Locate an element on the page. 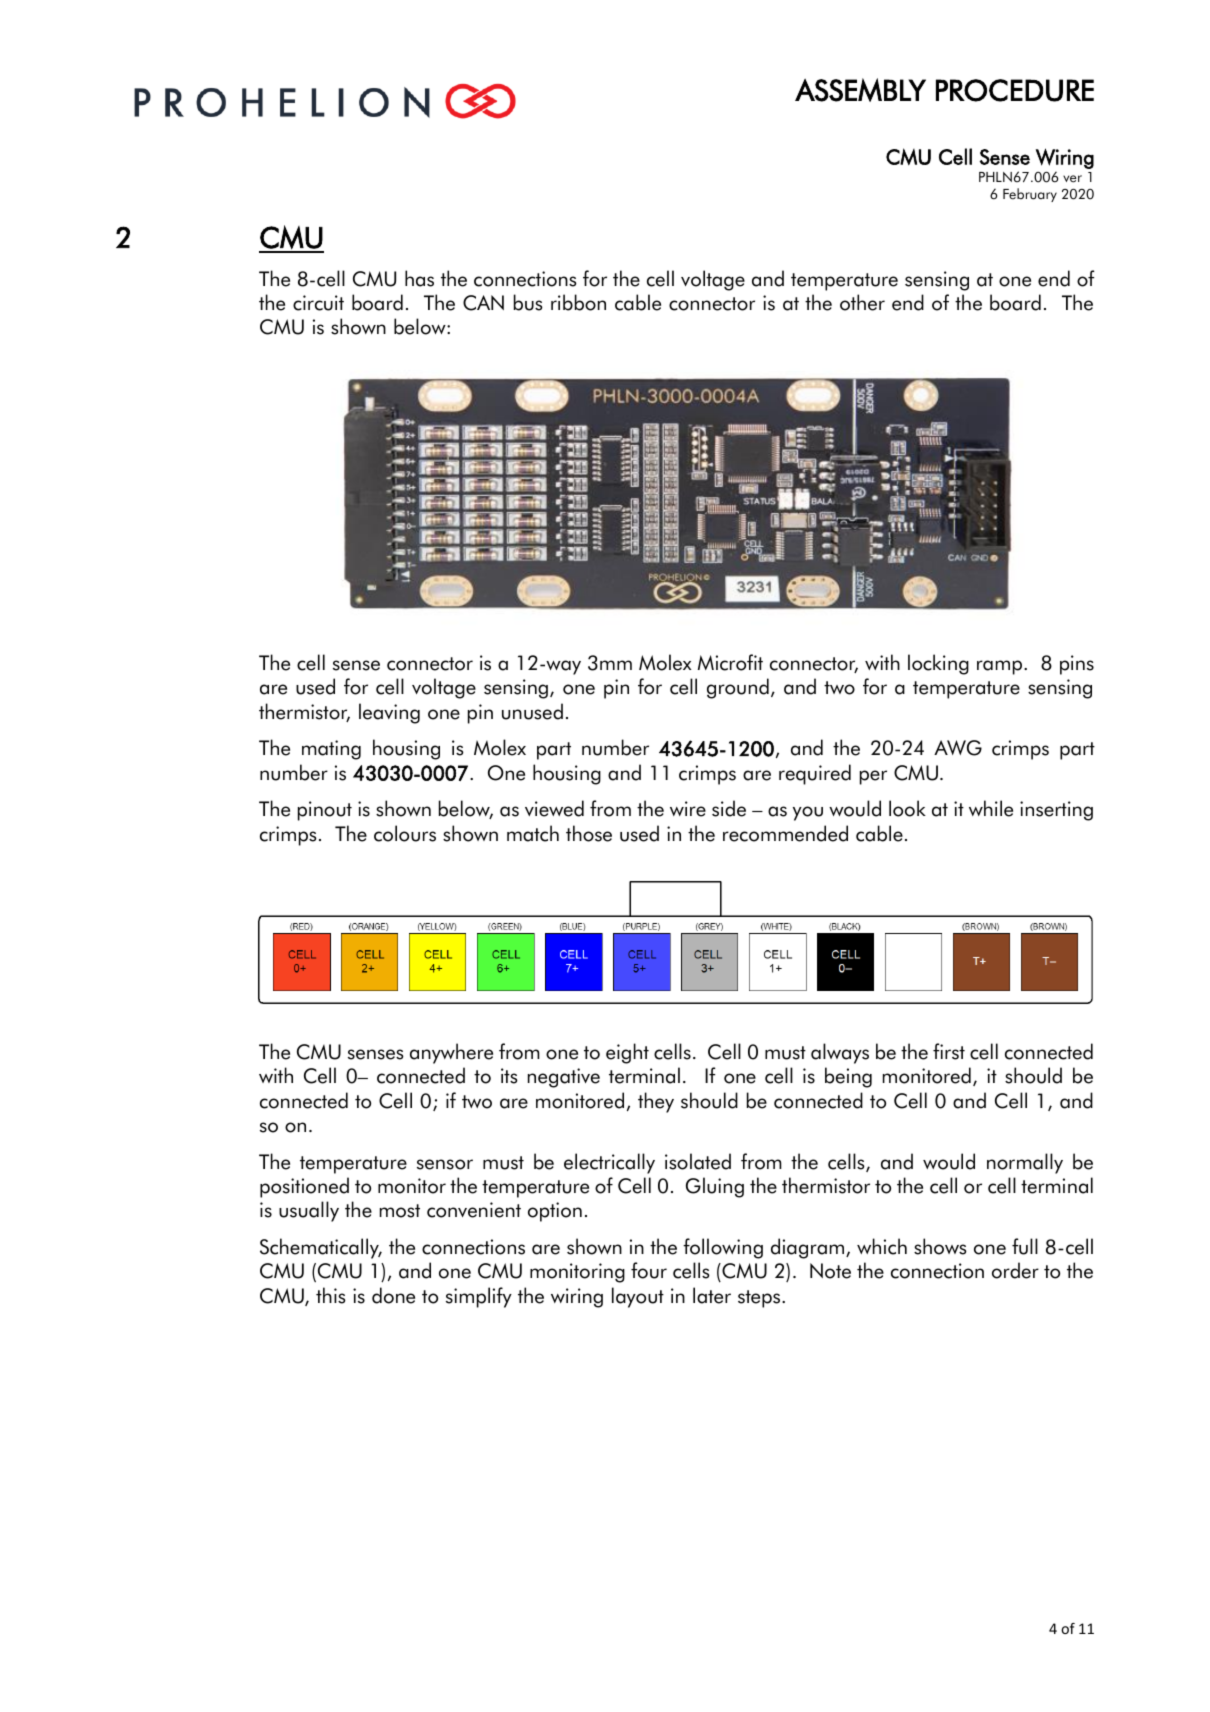 This page has width=1210, height=1712. eight is located at coordinates (627, 1053).
